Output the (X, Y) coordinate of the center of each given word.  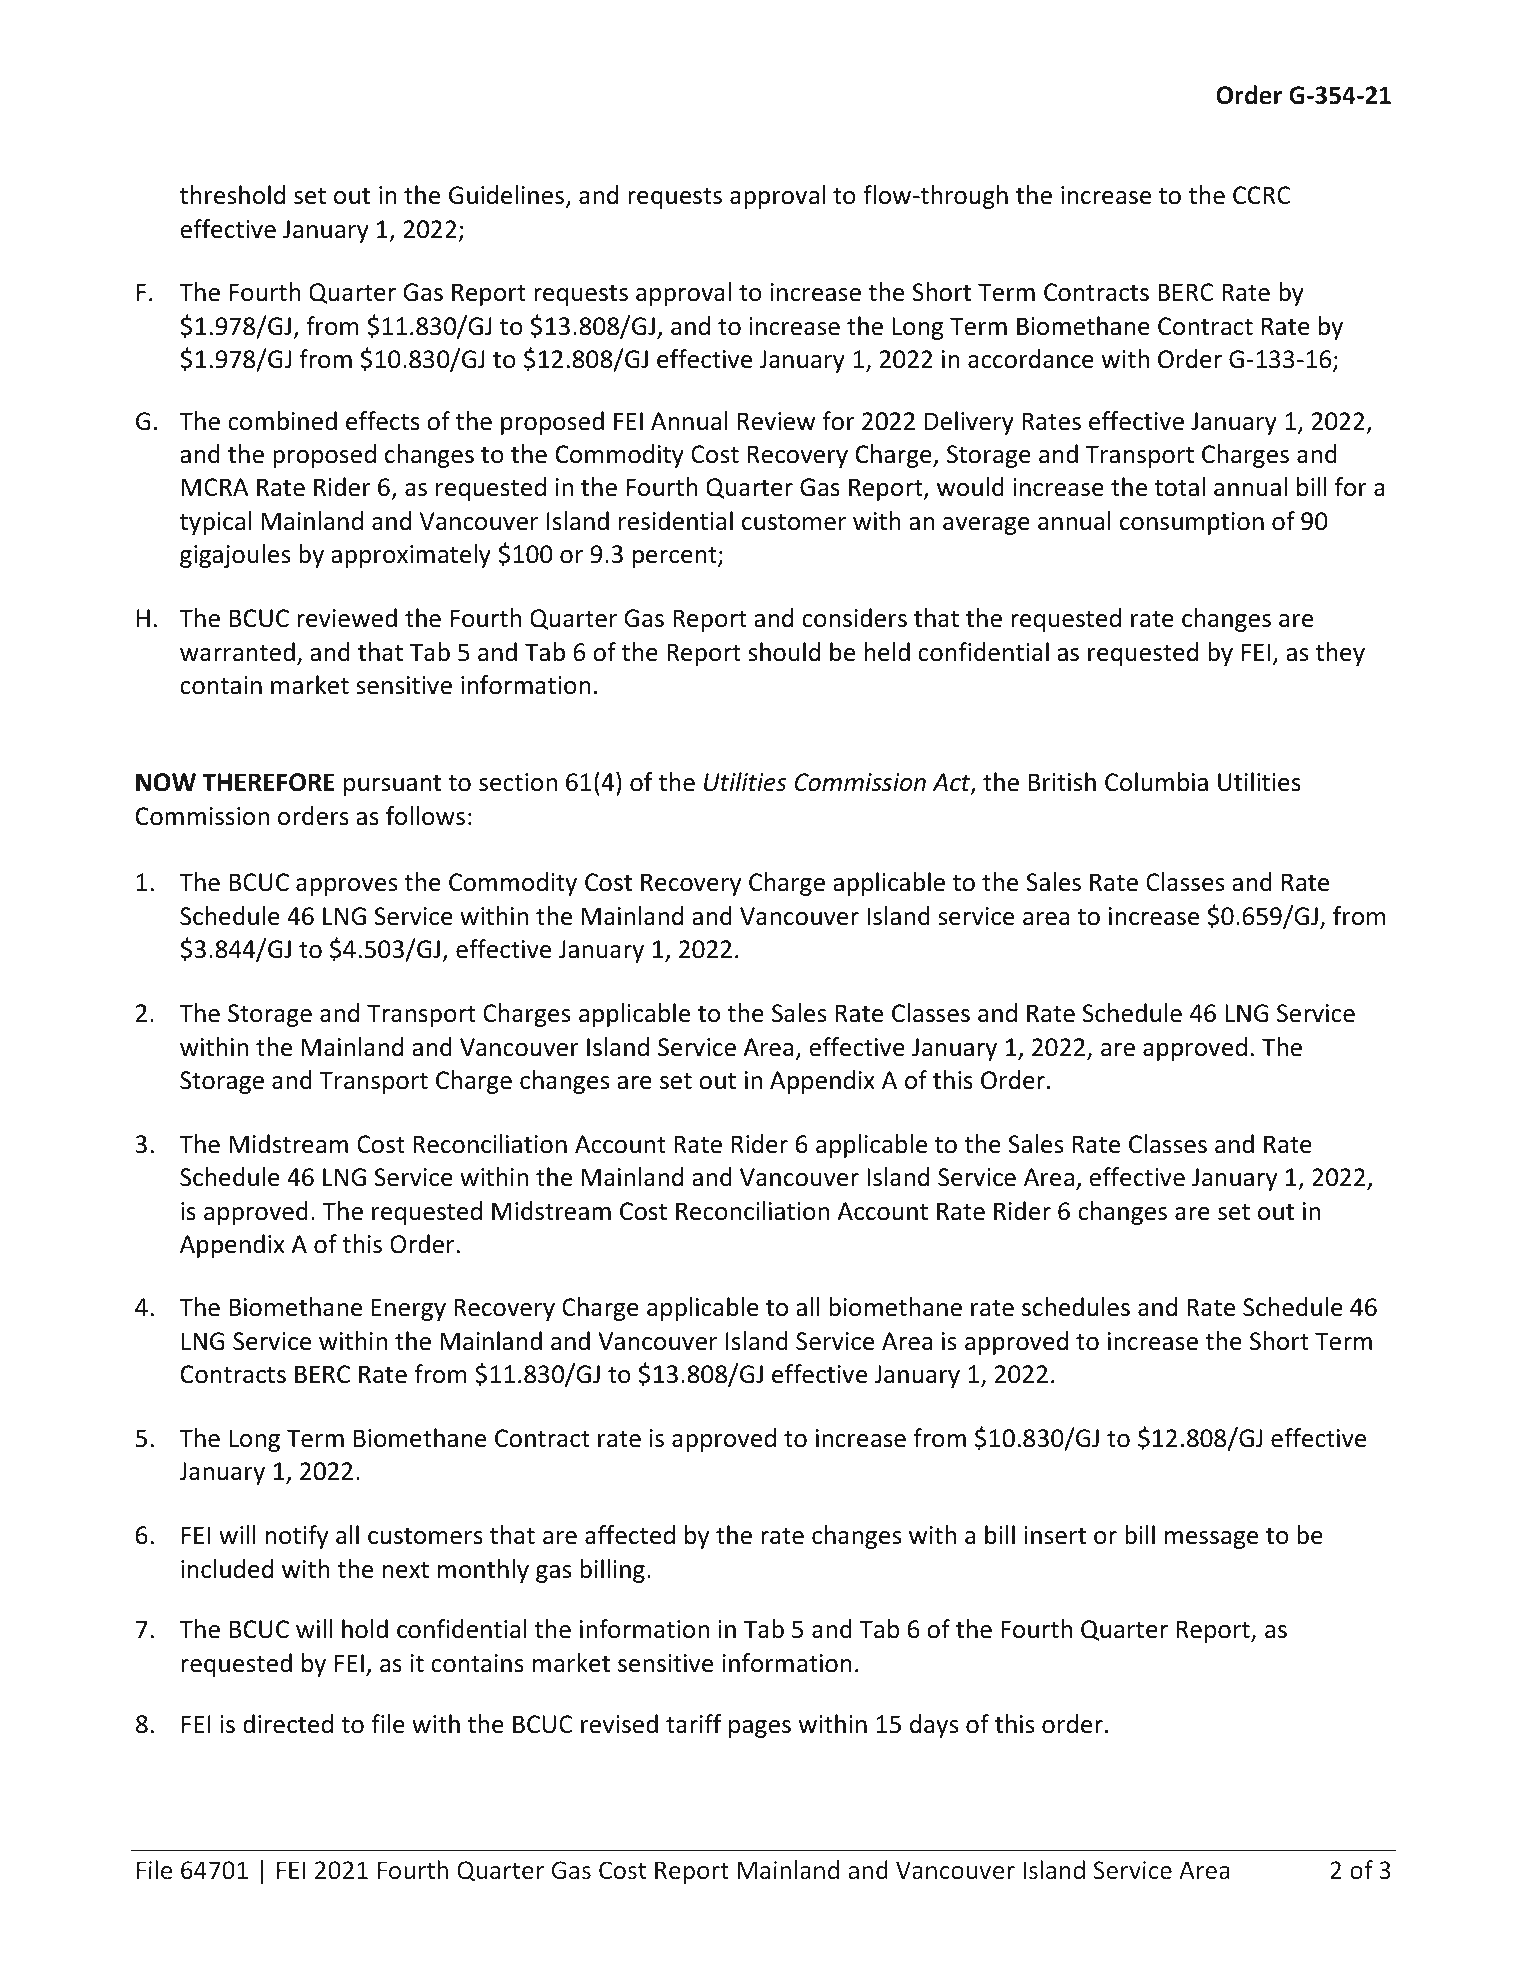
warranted (237, 652)
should (784, 652)
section (518, 782)
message (1211, 1540)
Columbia (1156, 782)
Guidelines (508, 196)
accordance (1031, 359)
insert (1055, 1535)
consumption (1192, 523)
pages (760, 1729)
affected (630, 1535)
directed (288, 1724)
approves (346, 887)
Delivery (969, 423)
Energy (409, 1309)
